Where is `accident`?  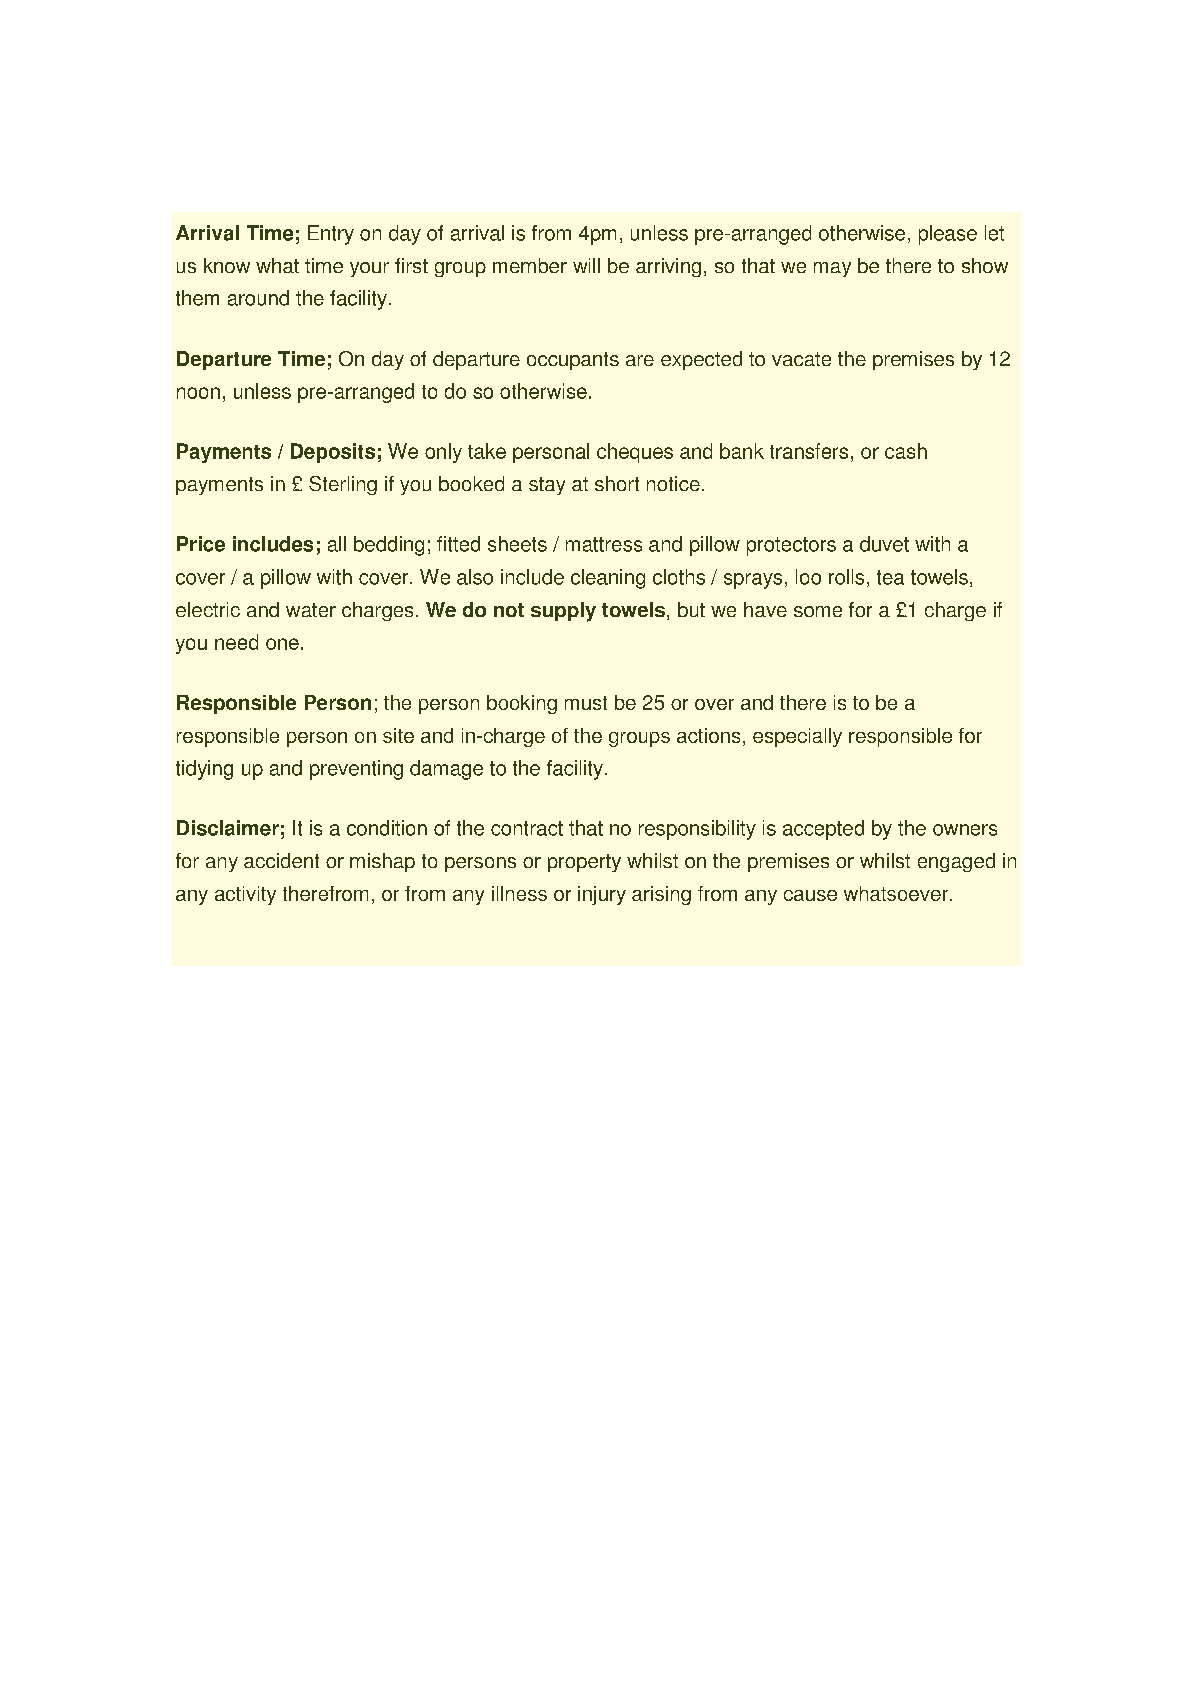 accident is located at coordinates (281, 860).
